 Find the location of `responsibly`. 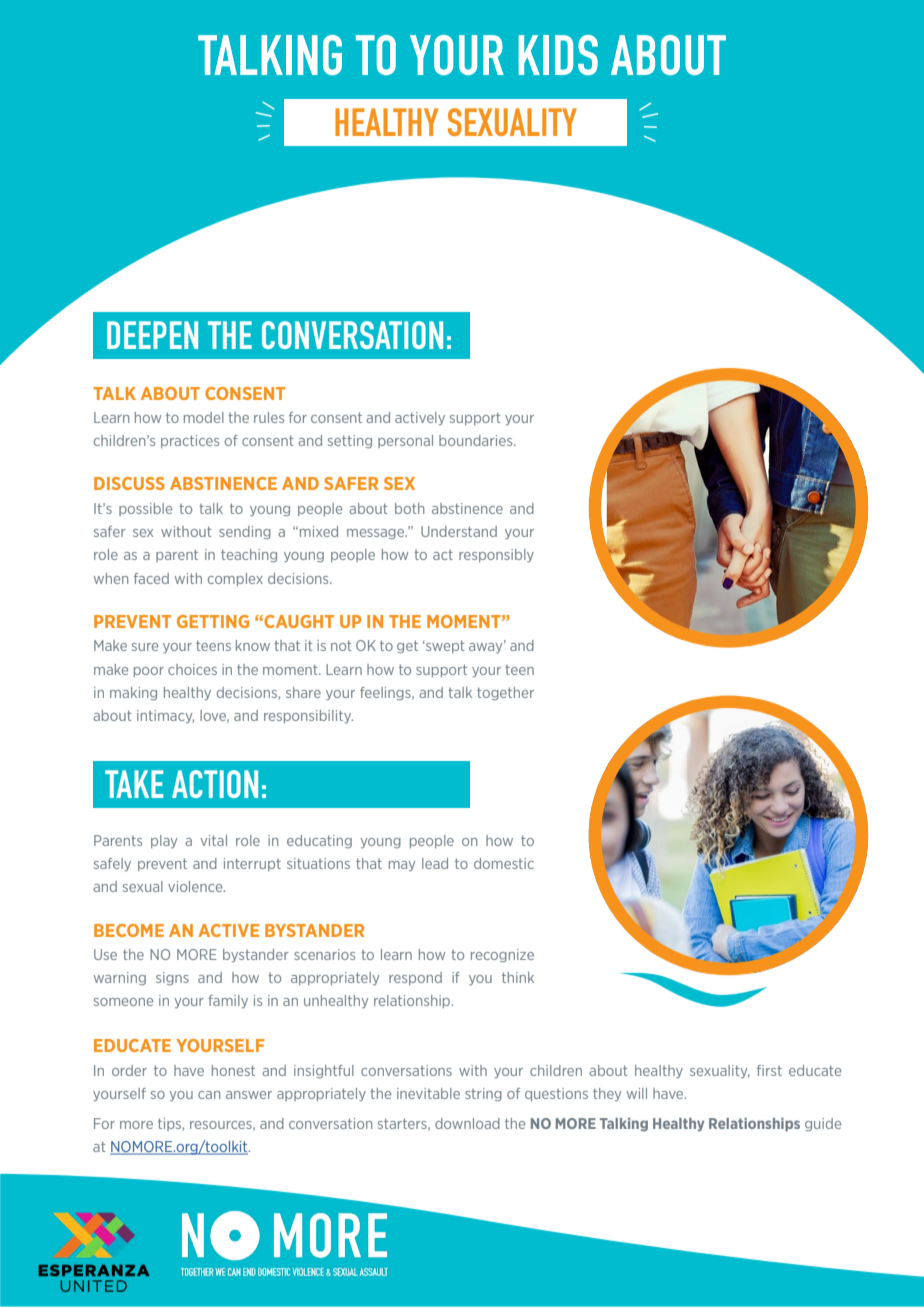

responsibly is located at coordinates (496, 555).
